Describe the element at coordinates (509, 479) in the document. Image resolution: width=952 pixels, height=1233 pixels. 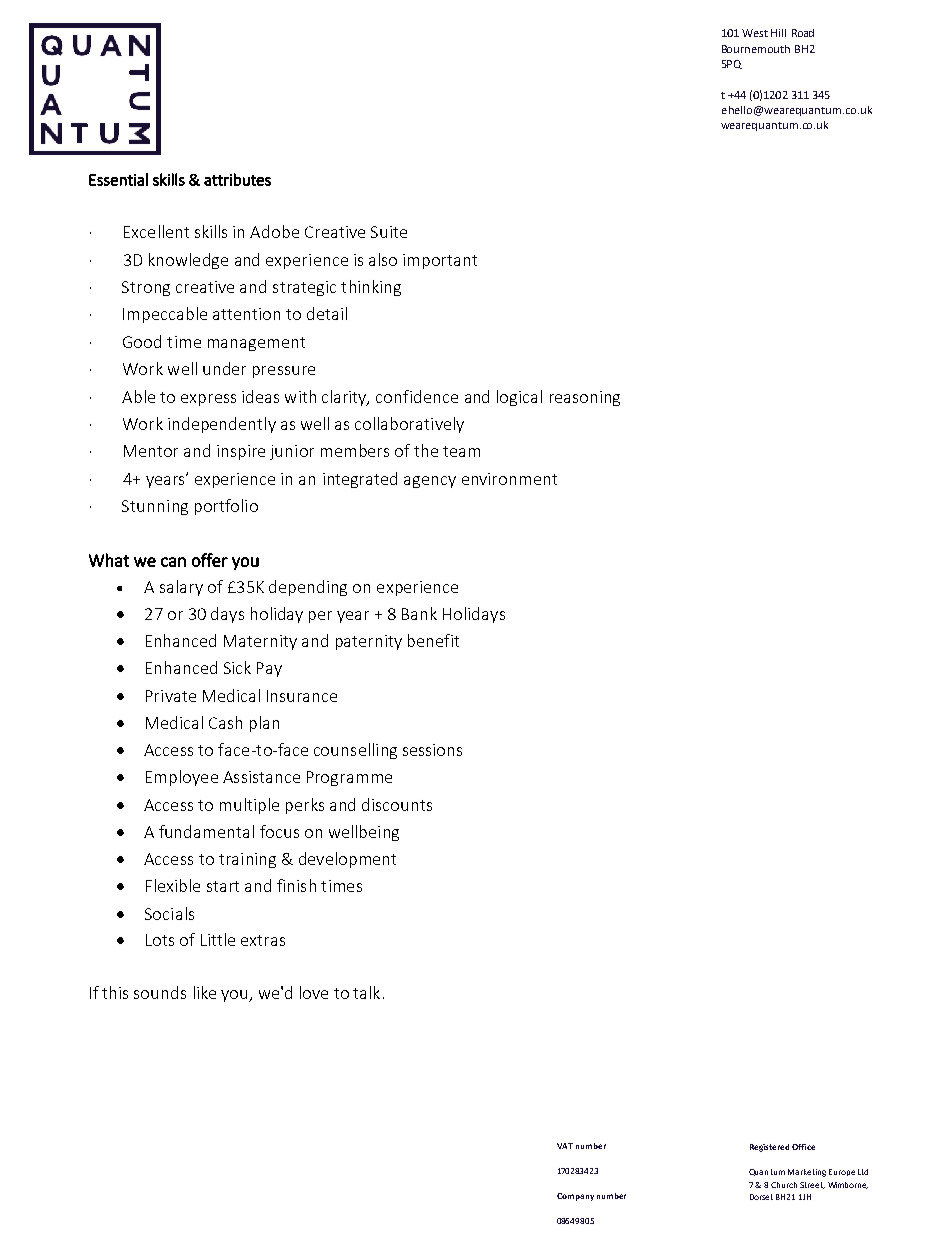
I see `environment` at that location.
